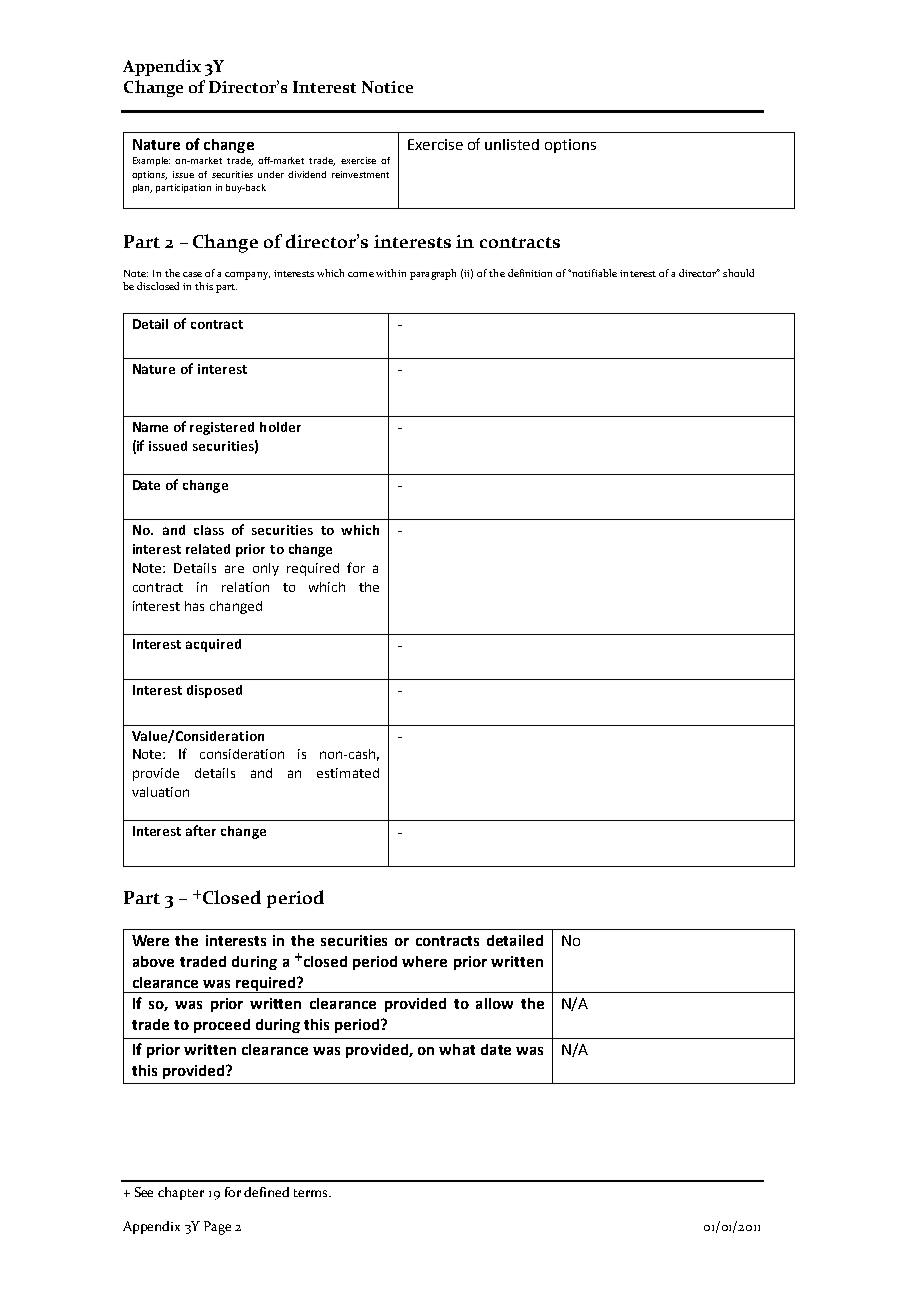 This document has width=924, height=1308. Describe the element at coordinates (387, 87) in the document. I see `Notice` at that location.
